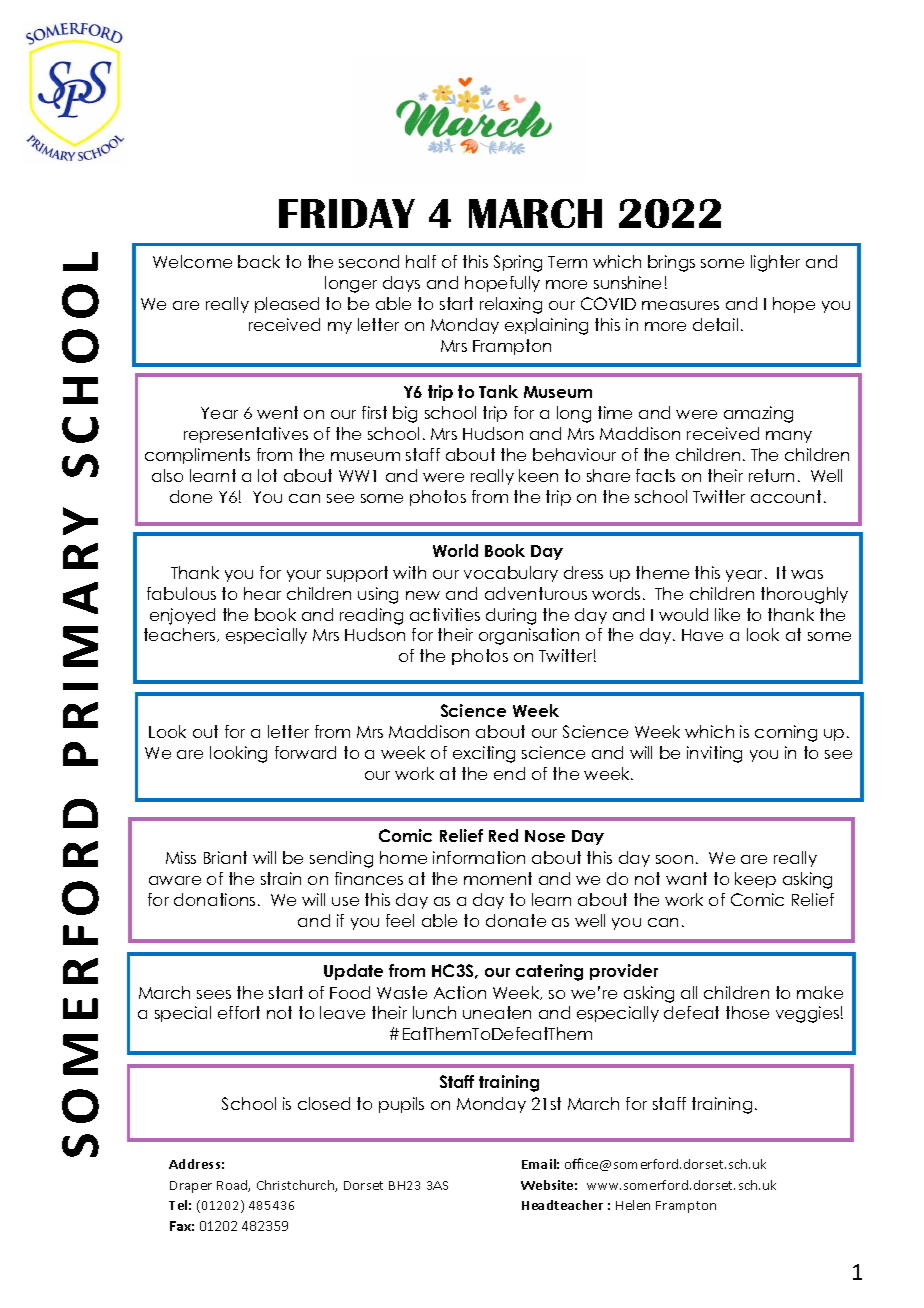  I want to click on Draper, so click(191, 1187).
